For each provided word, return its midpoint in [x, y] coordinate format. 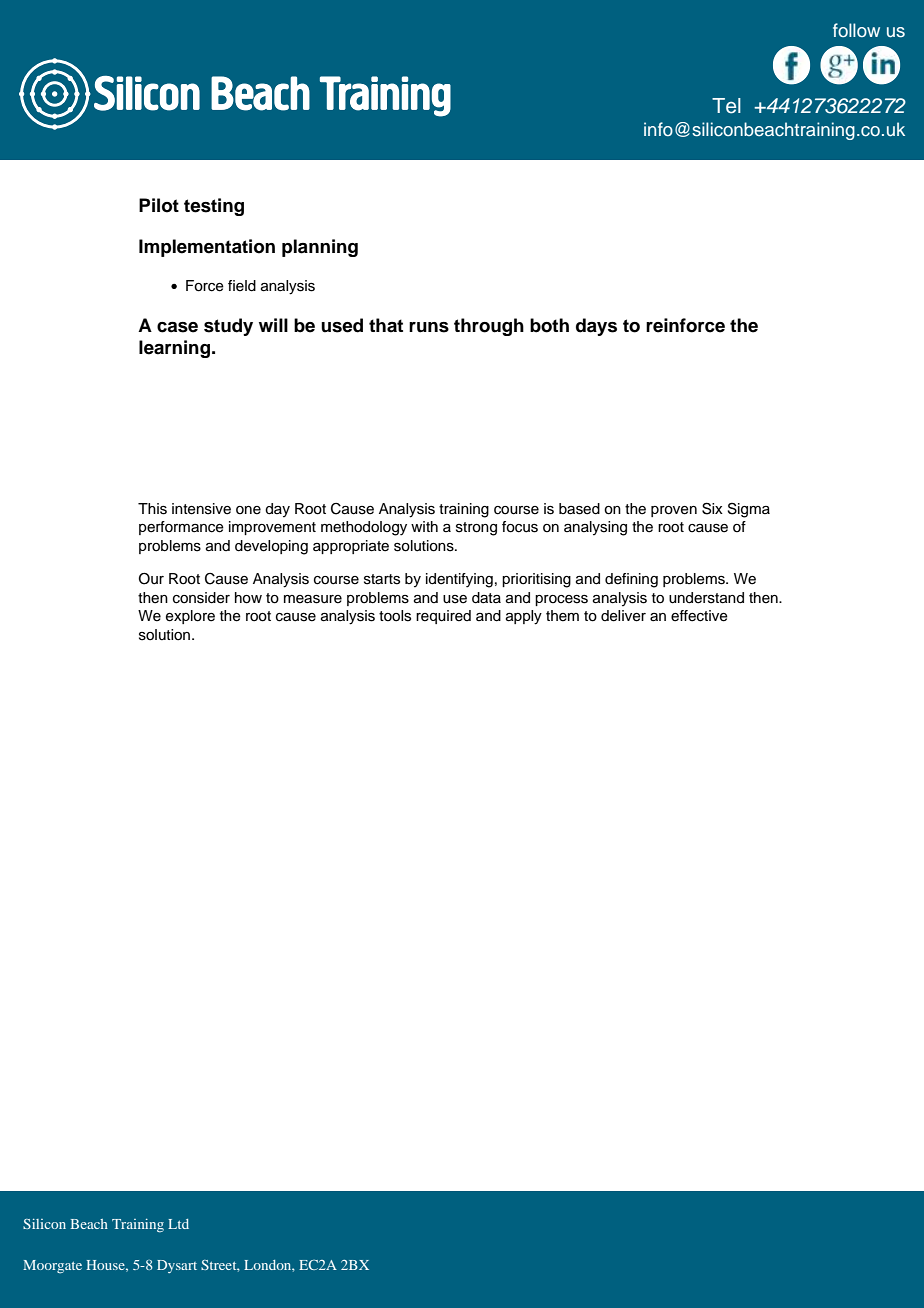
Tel [726, 106]
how [248, 598]
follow [856, 30]
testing [214, 207]
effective [699, 616]
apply [524, 617]
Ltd [178, 1224]
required [443, 617]
